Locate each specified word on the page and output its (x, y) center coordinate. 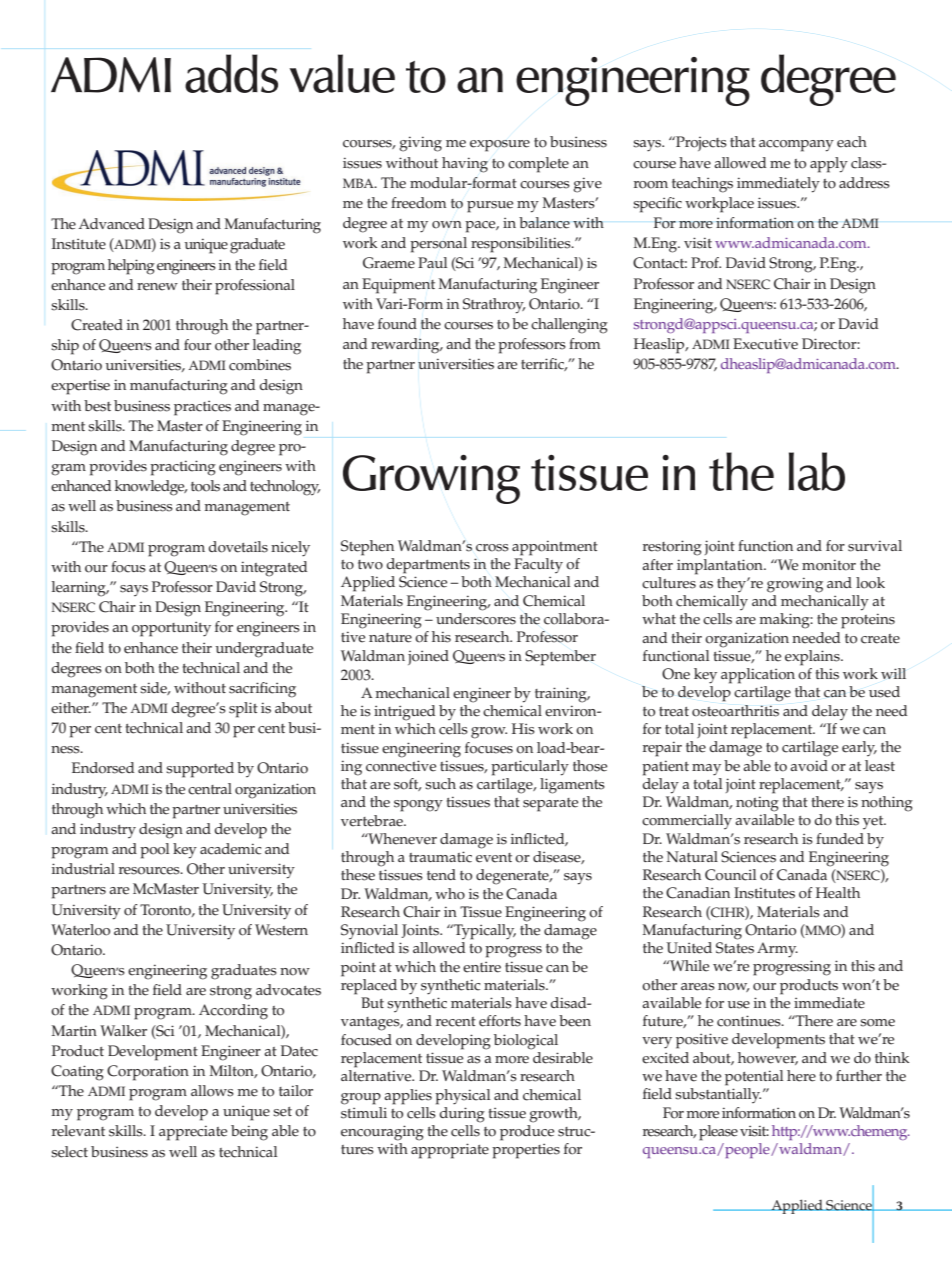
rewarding (406, 346)
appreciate (193, 1133)
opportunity (171, 629)
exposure (500, 146)
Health (838, 893)
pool (154, 851)
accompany (796, 146)
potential (754, 1078)
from (585, 344)
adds (231, 73)
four (197, 345)
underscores (476, 619)
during (461, 1113)
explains (813, 658)
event (494, 858)
